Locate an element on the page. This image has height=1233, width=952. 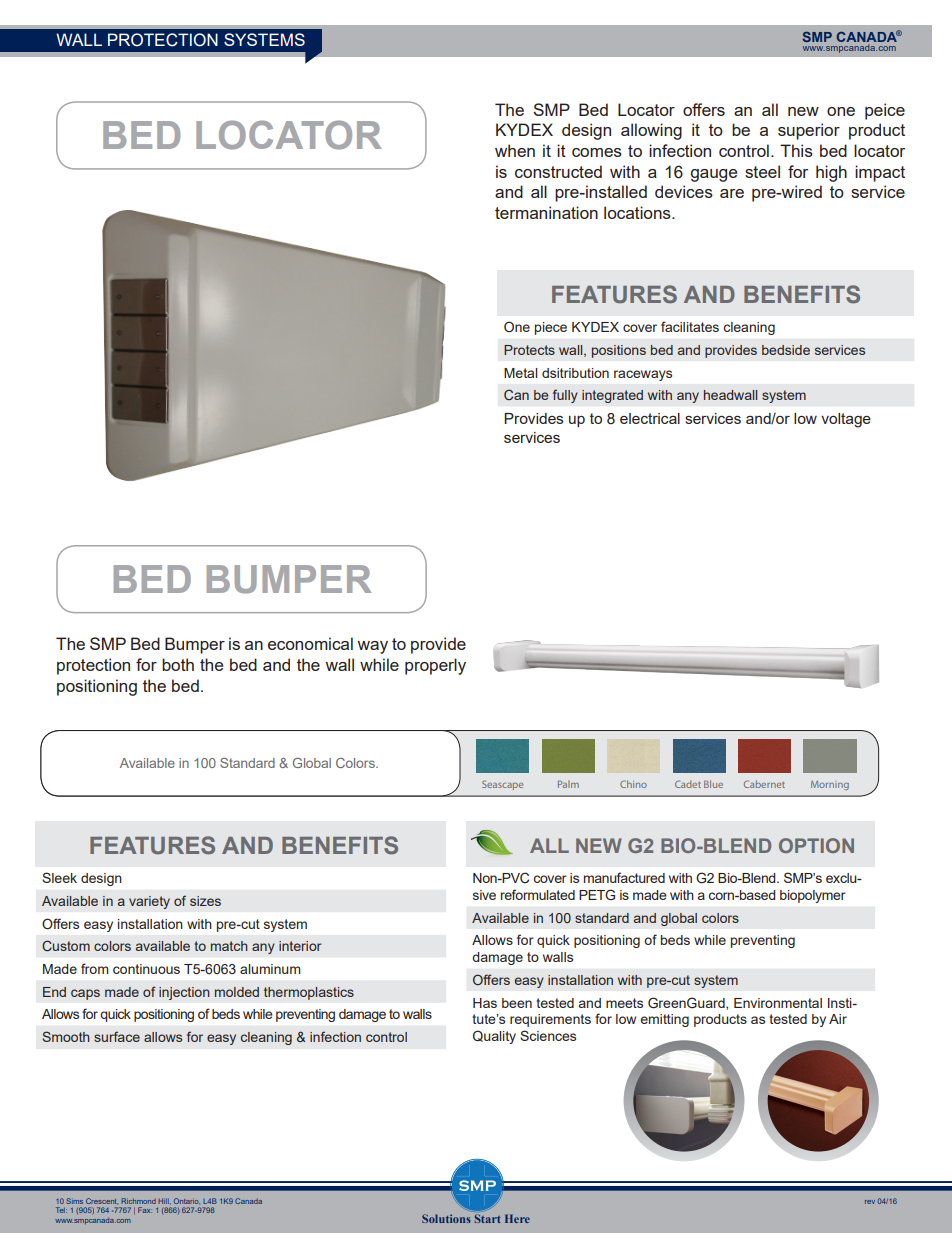
This is located at coordinates (796, 150).
